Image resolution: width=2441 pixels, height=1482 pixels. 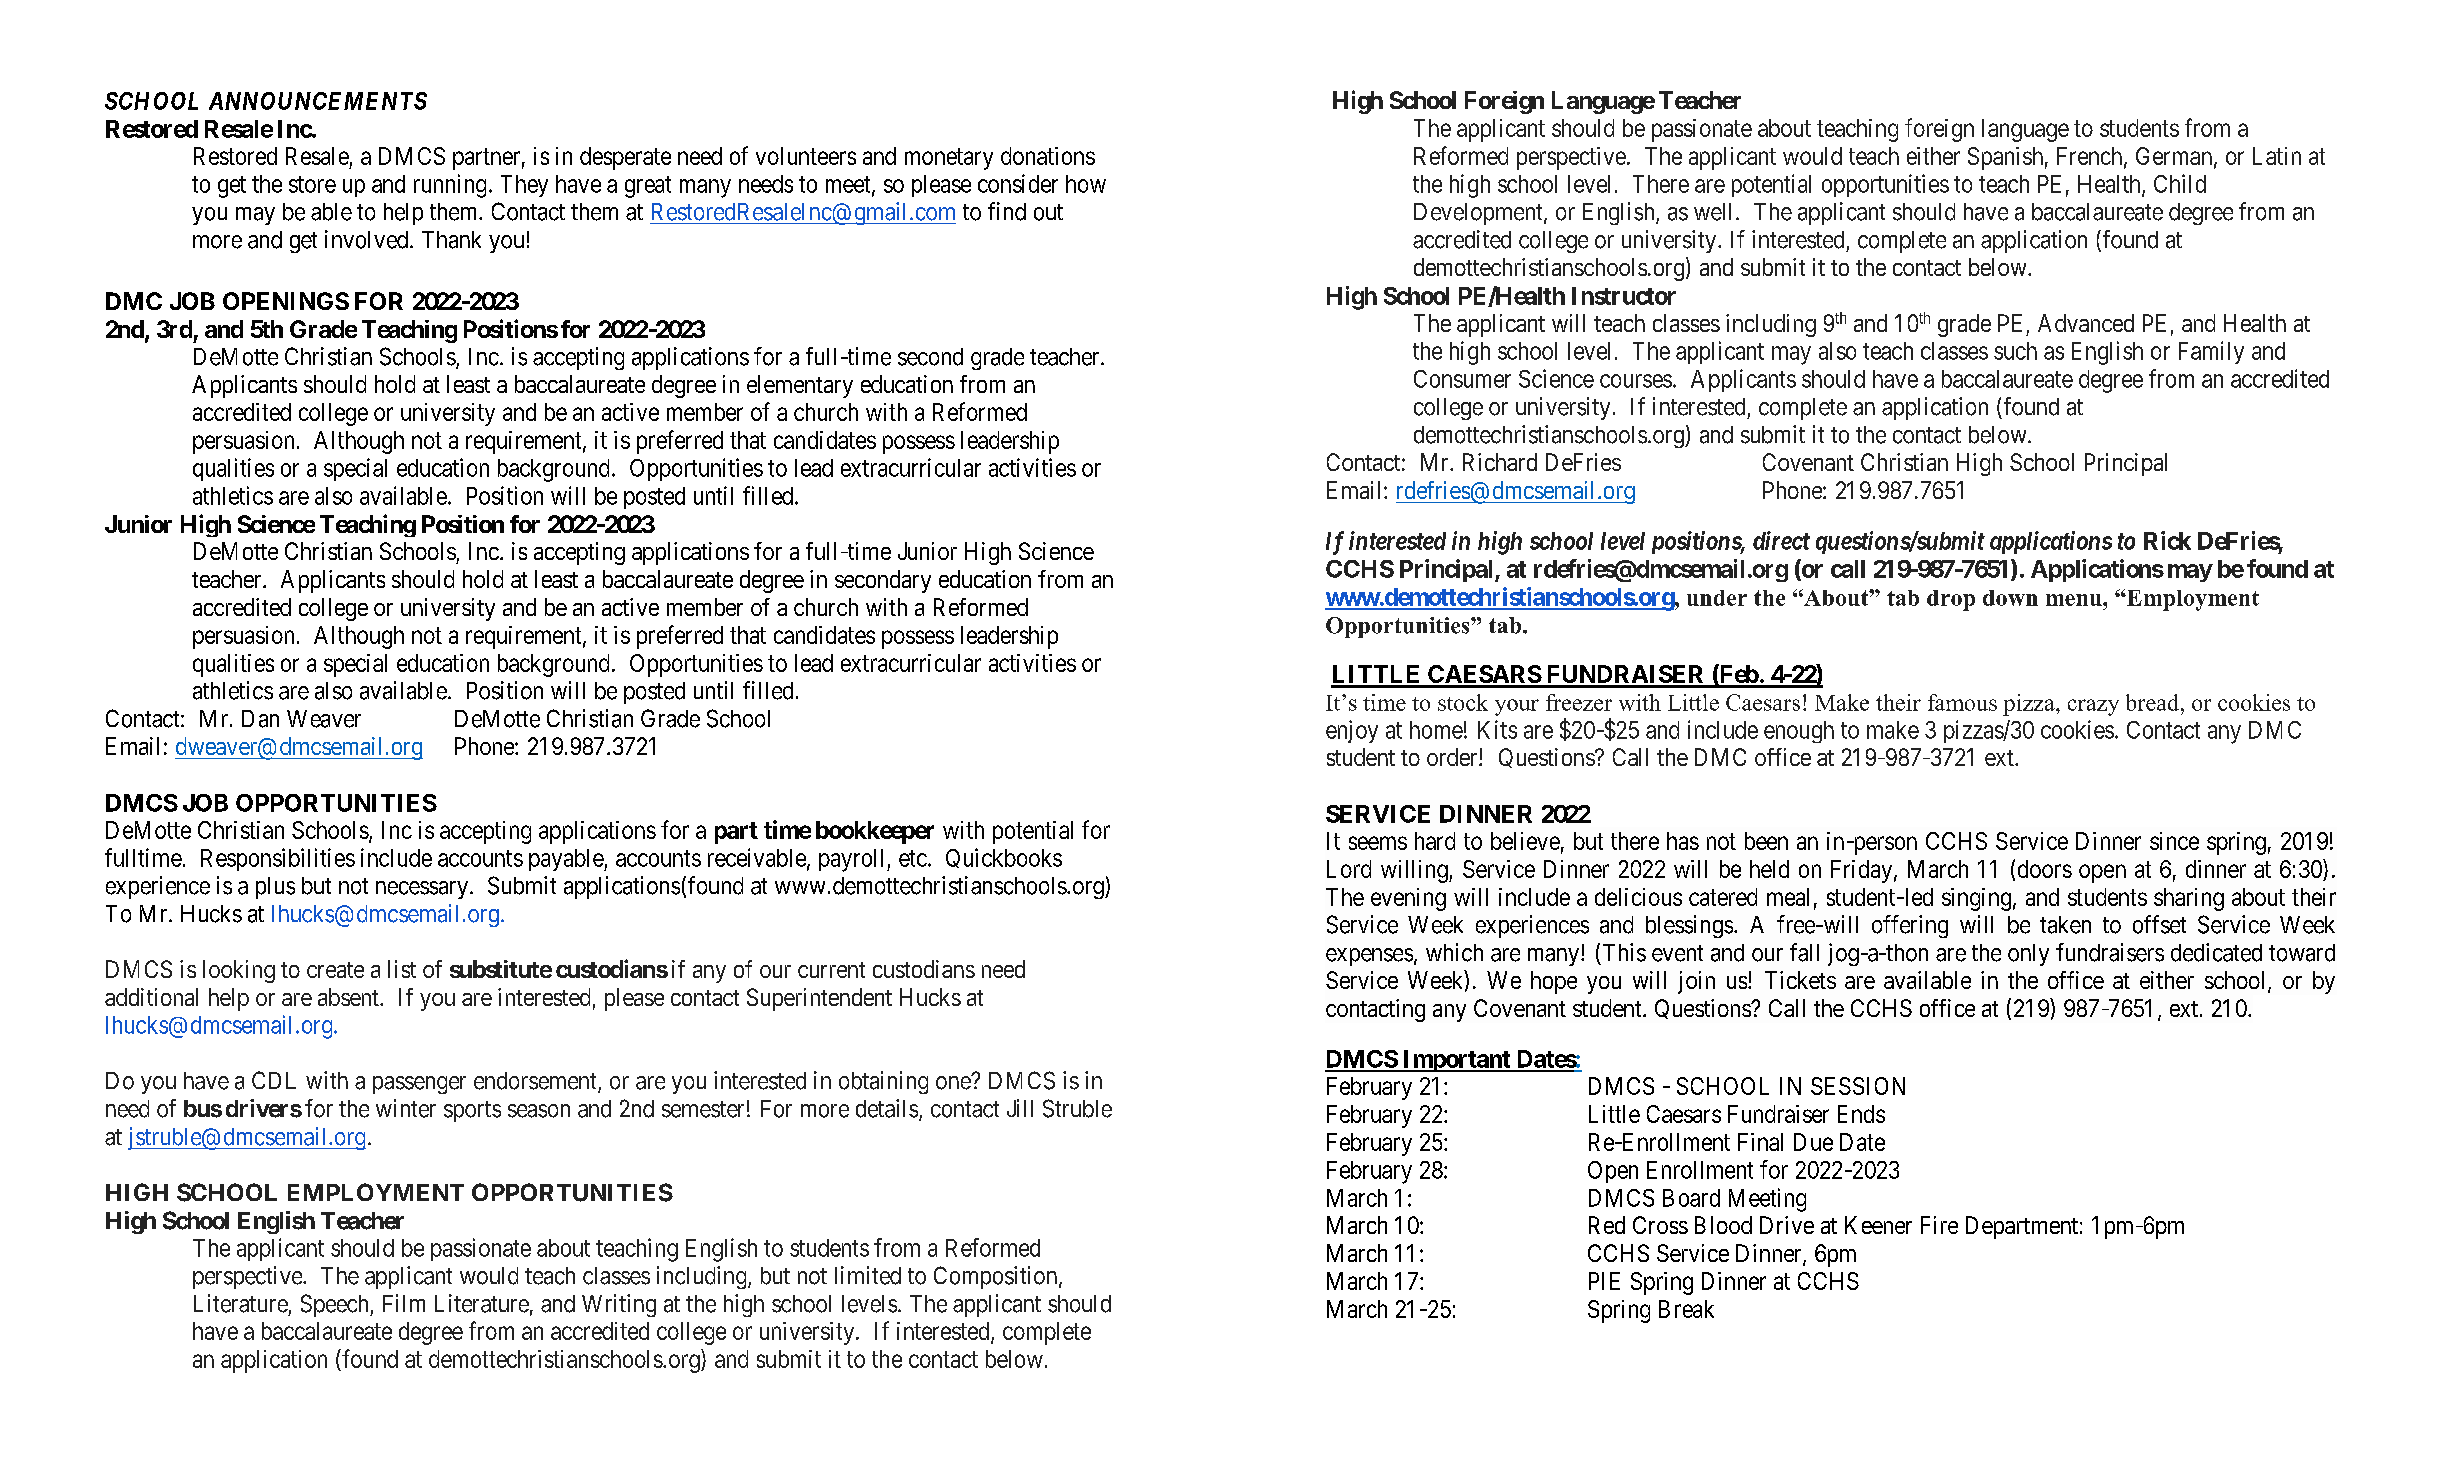 What do you see at coordinates (318, 101) in the screenshot?
I see `ANNOUNCEMENTS` at bounding box center [318, 101].
